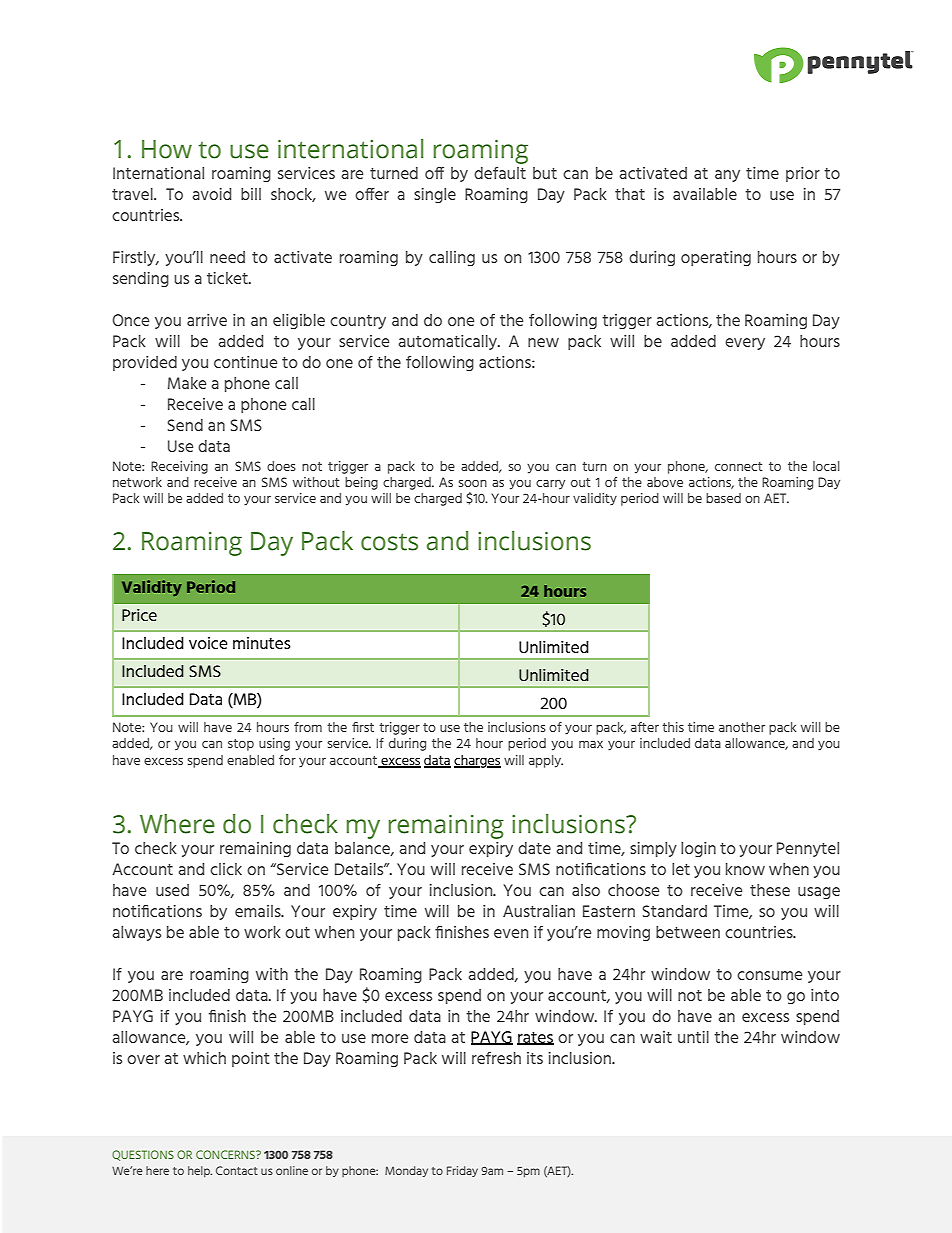 The image size is (952, 1233). I want to click on avoid, so click(211, 194).
